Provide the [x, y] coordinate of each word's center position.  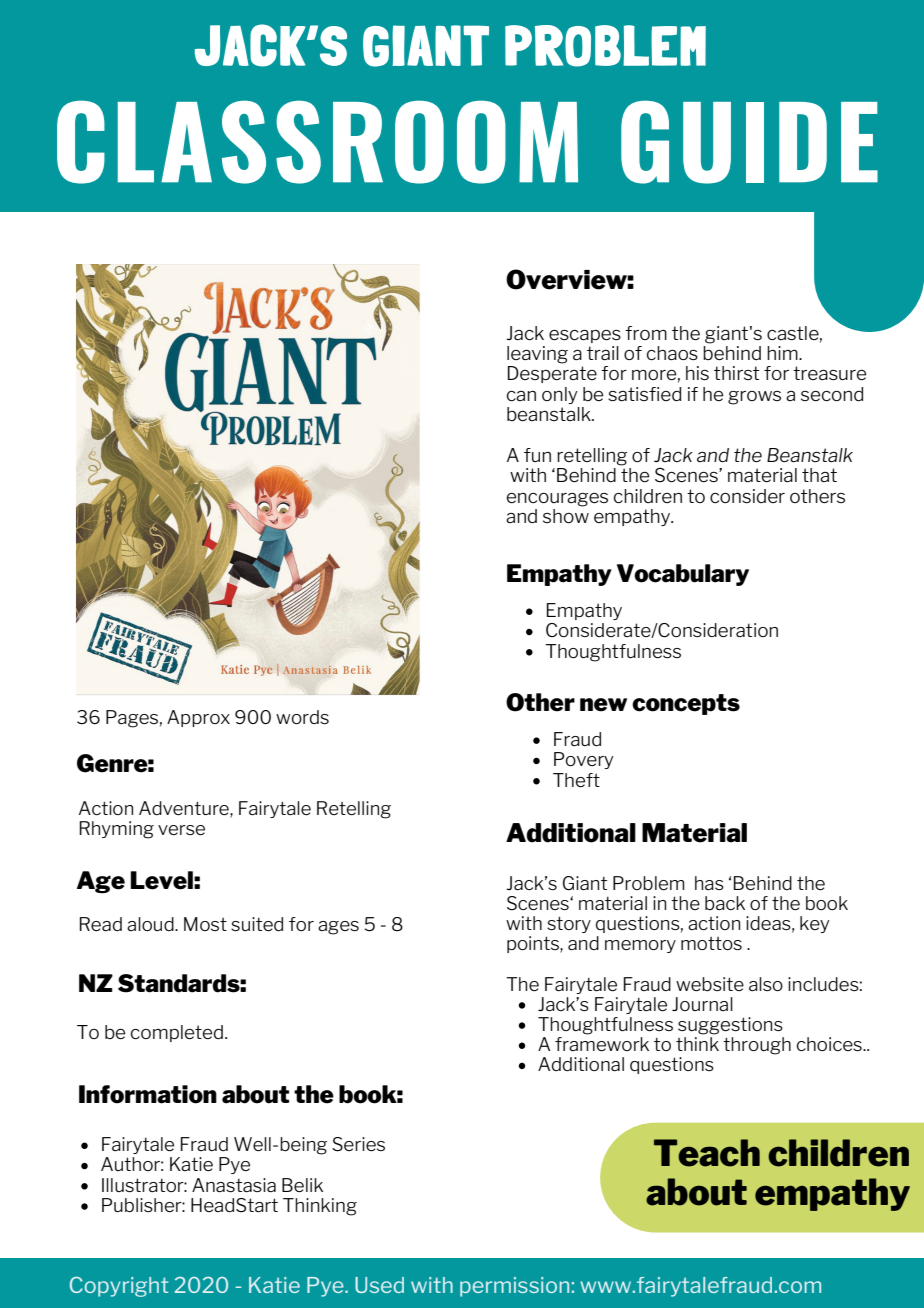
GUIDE [749, 142]
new [603, 705]
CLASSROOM [317, 142]
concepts [686, 704]
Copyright [119, 1287]
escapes [585, 336]
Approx [198, 718]
